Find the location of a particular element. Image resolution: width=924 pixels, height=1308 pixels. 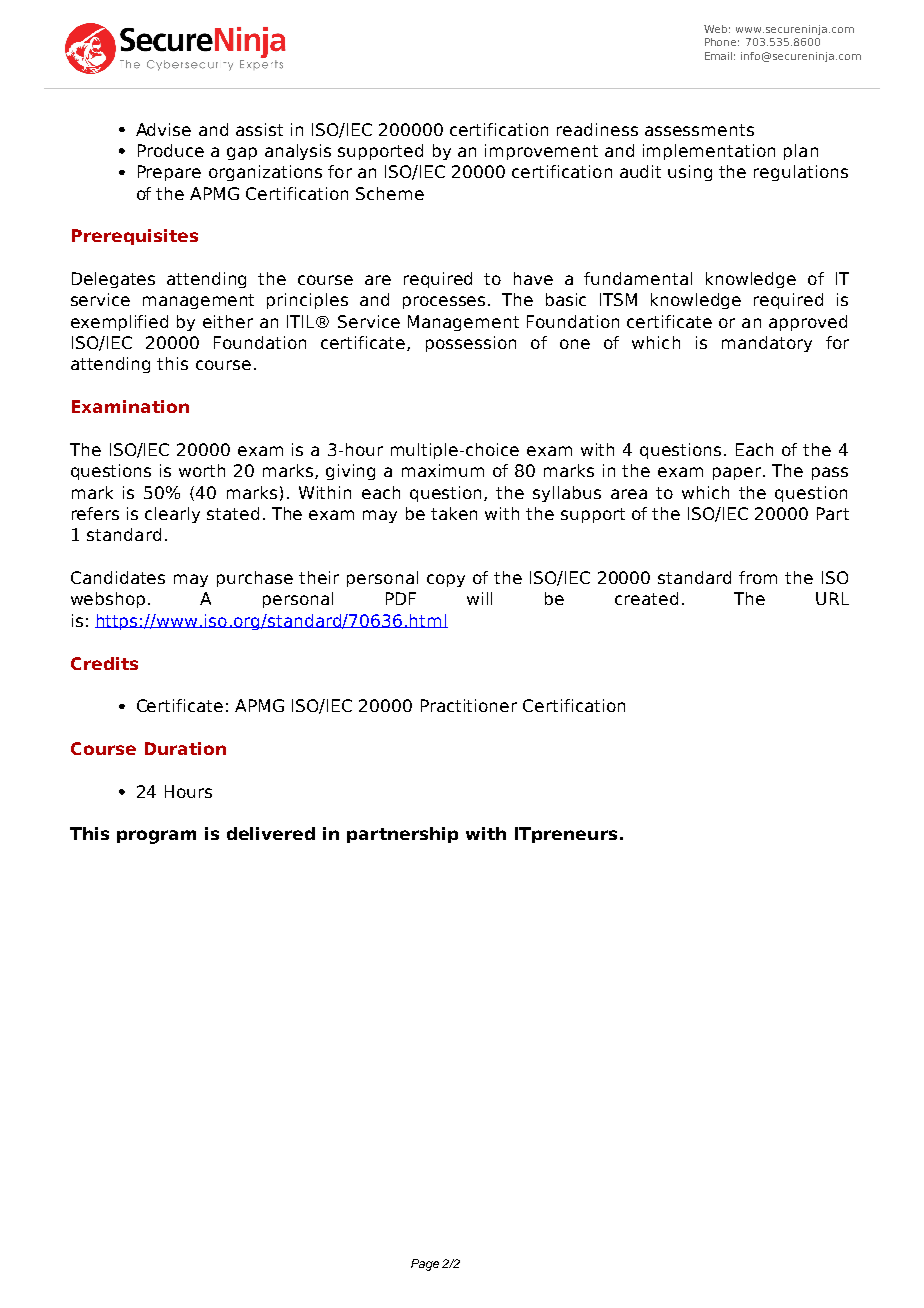

Advise is located at coordinates (163, 129).
